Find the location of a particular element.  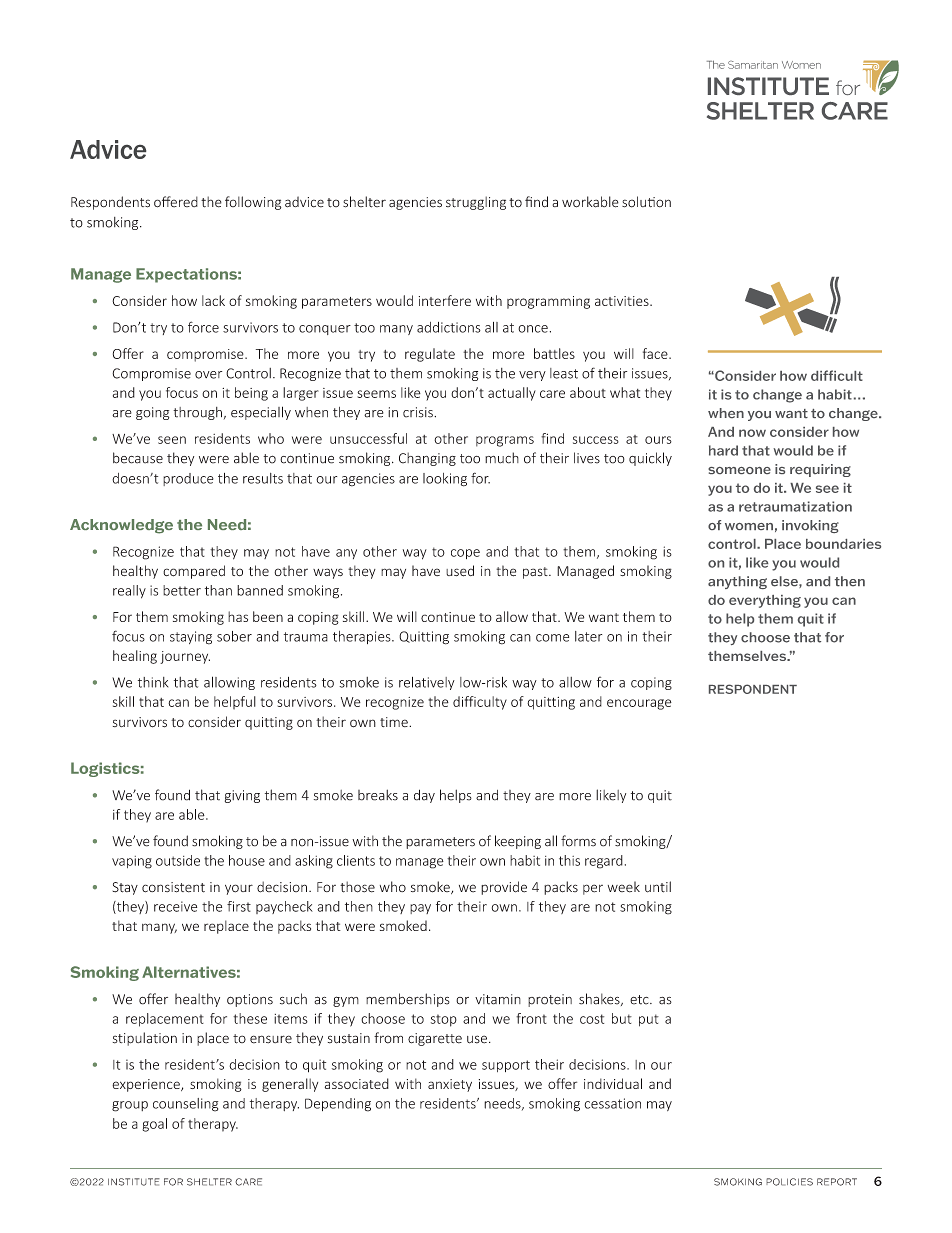

journey is located at coordinates (185, 657).
